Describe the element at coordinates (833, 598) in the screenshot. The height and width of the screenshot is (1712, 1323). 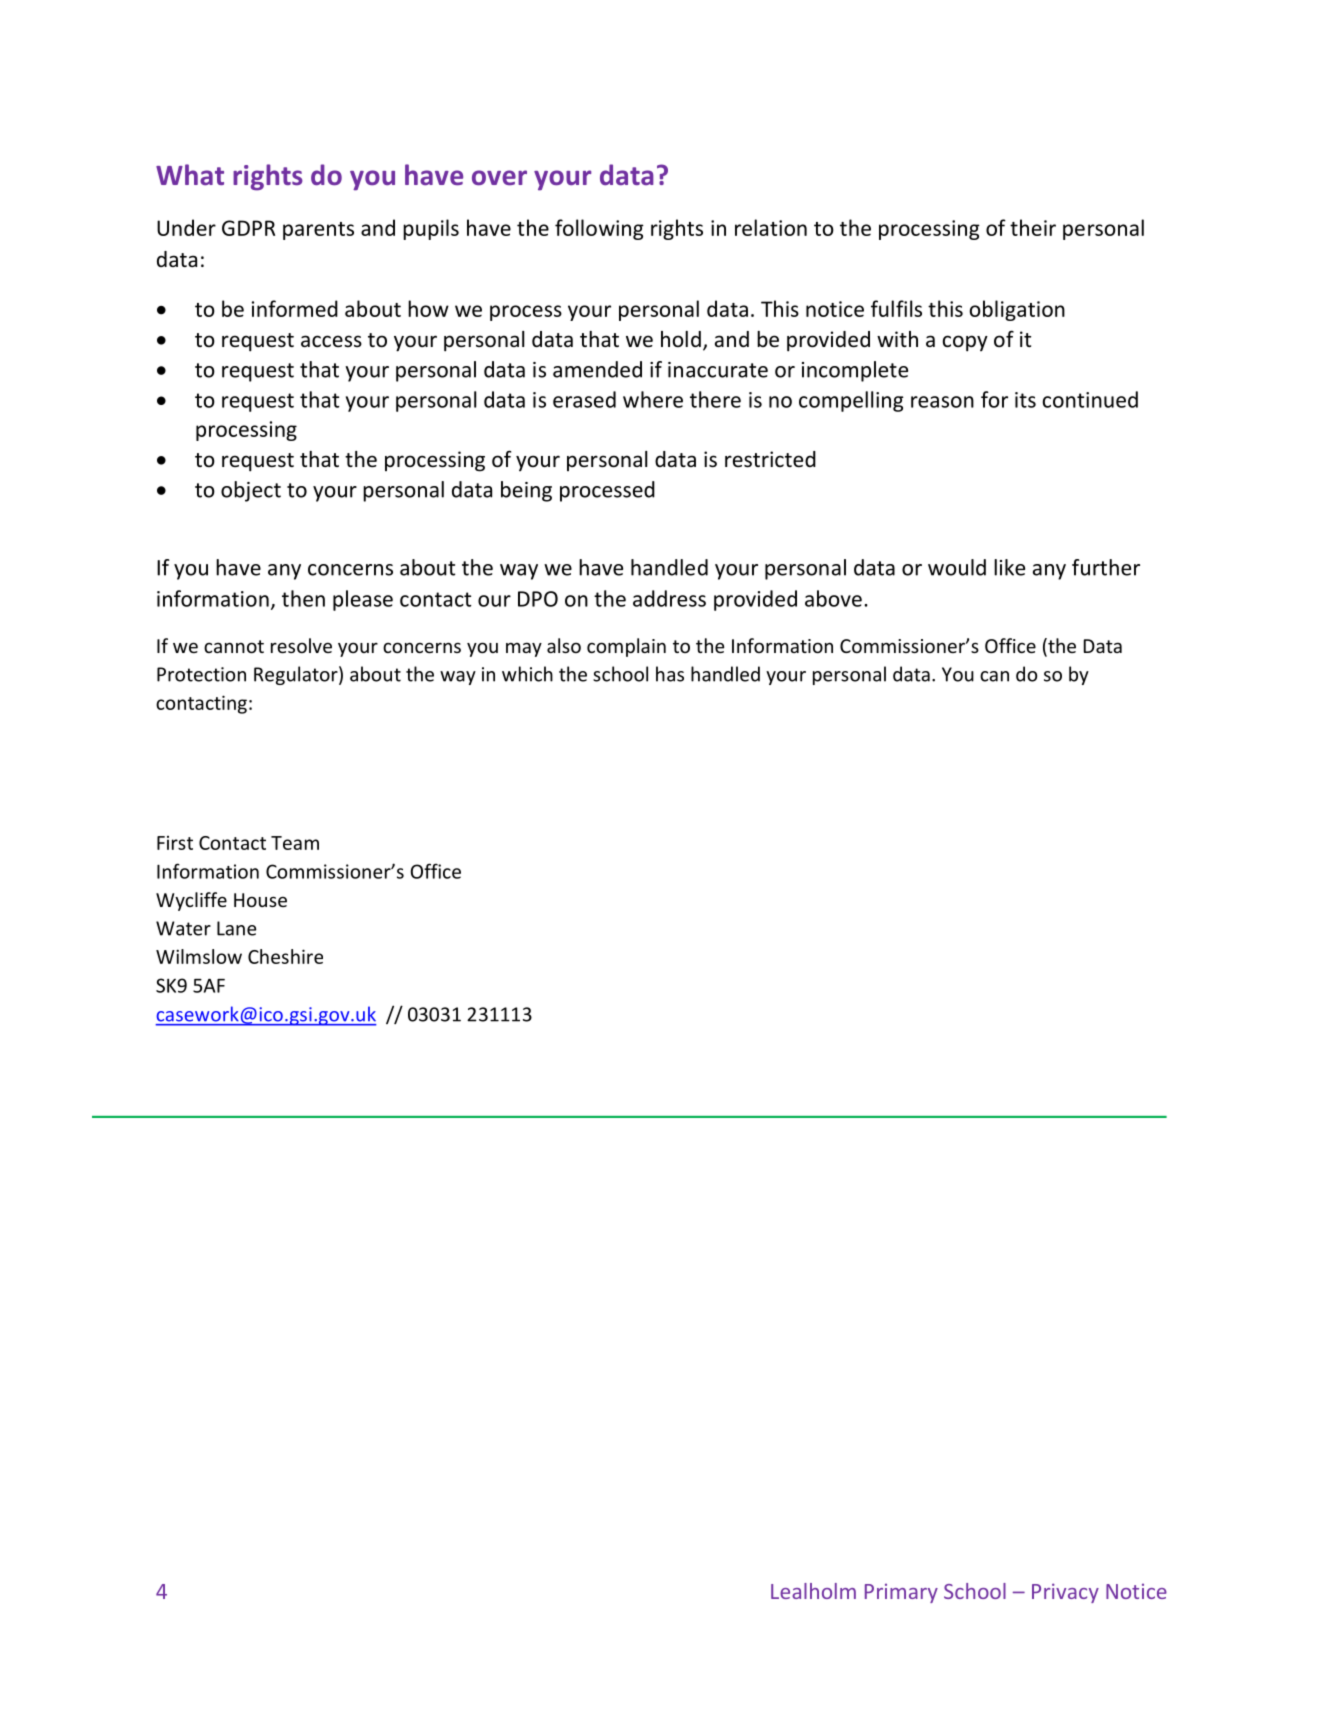
I see `above` at that location.
